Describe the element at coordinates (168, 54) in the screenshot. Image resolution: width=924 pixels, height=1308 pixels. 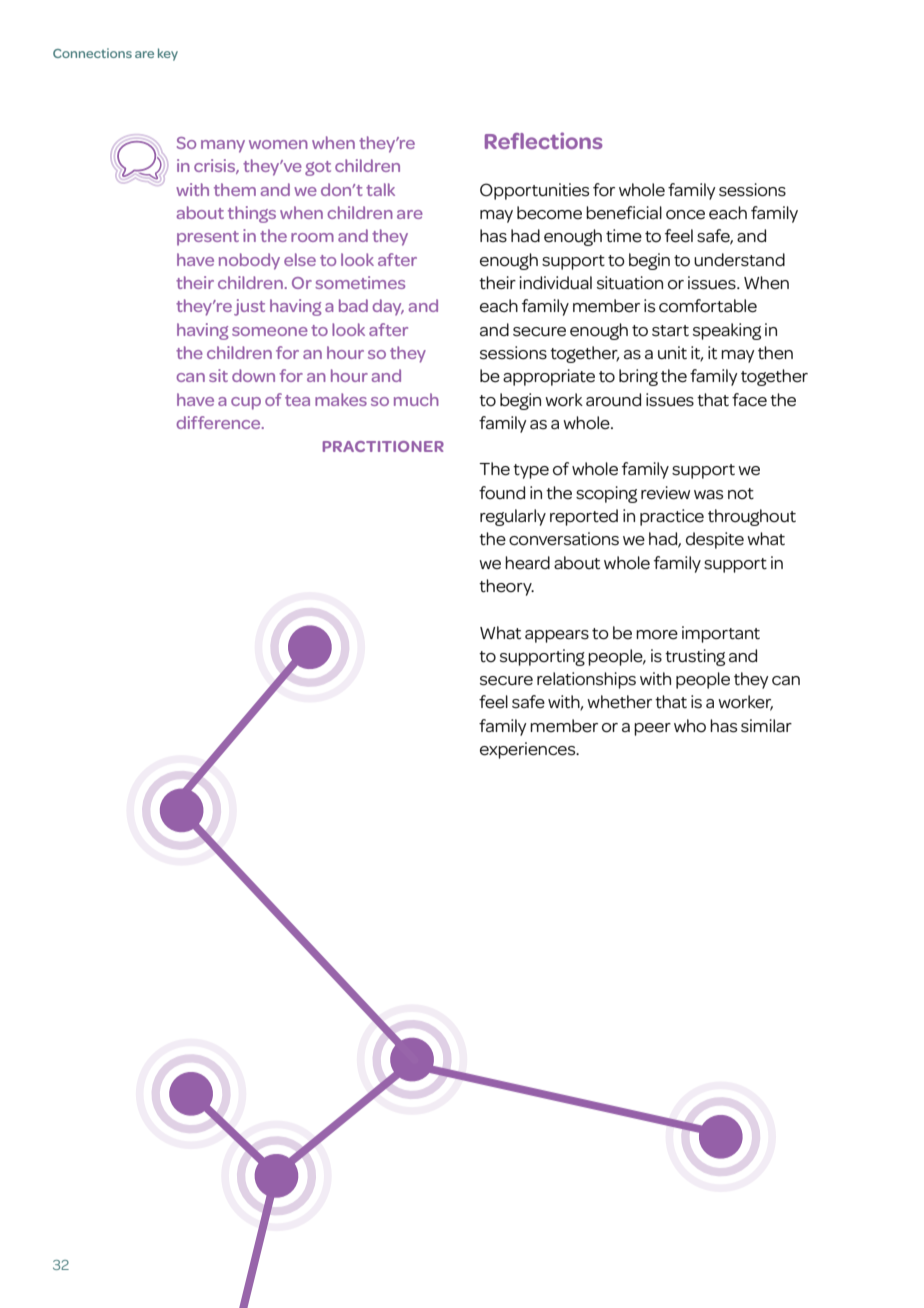
I see `key` at that location.
